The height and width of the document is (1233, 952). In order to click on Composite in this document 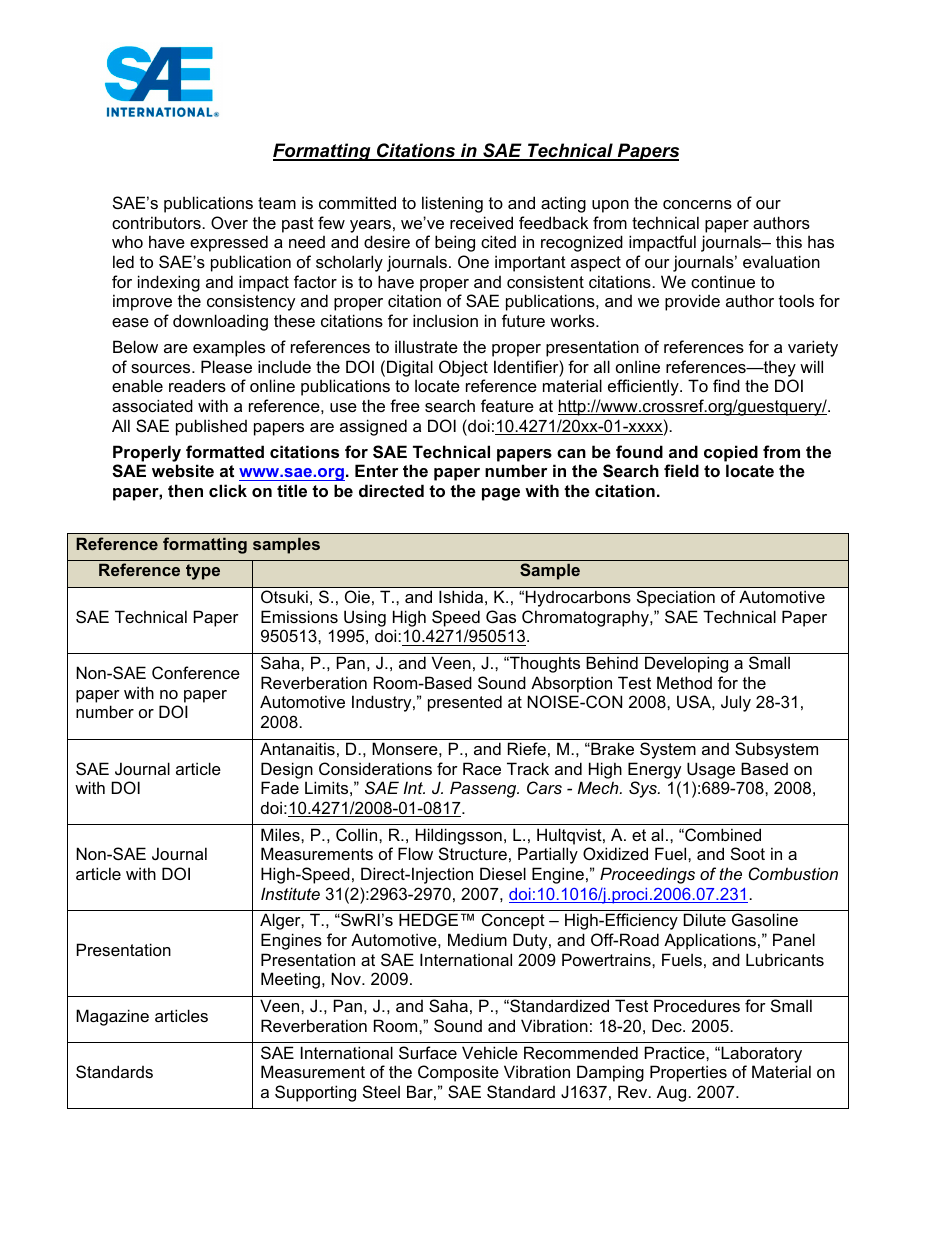, I will do `click(458, 1073)`.
